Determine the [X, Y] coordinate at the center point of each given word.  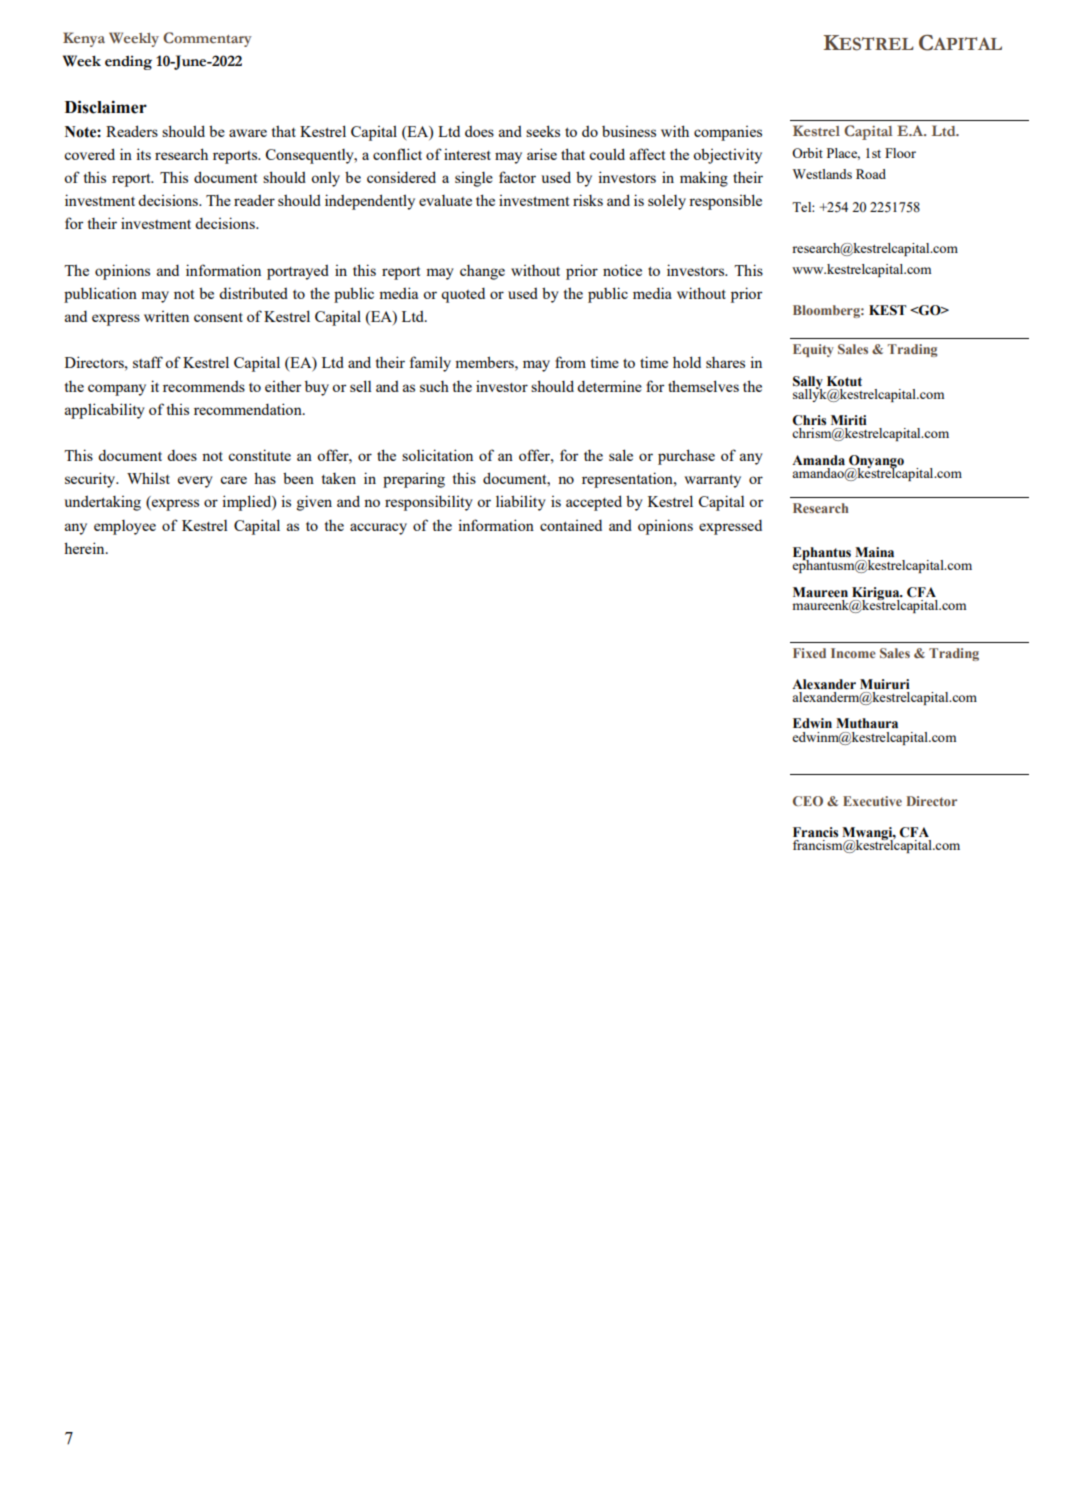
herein [85, 548]
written [166, 316]
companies [728, 133]
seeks [543, 131]
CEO [808, 801]
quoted [463, 295]
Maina [874, 552]
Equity [813, 350]
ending [128, 63]
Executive [872, 801]
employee [125, 527]
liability [521, 503]
